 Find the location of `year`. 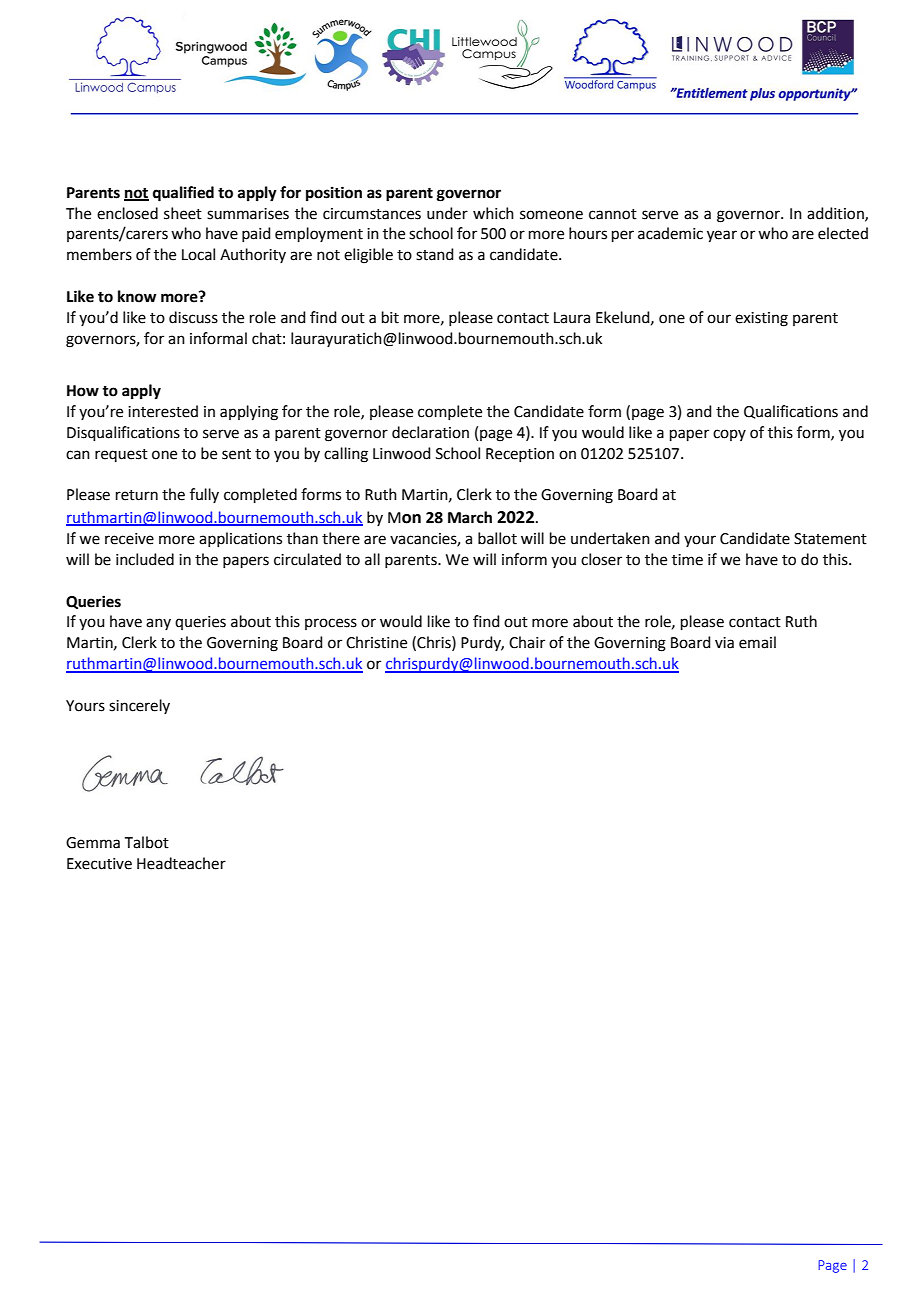

year is located at coordinates (722, 236).
